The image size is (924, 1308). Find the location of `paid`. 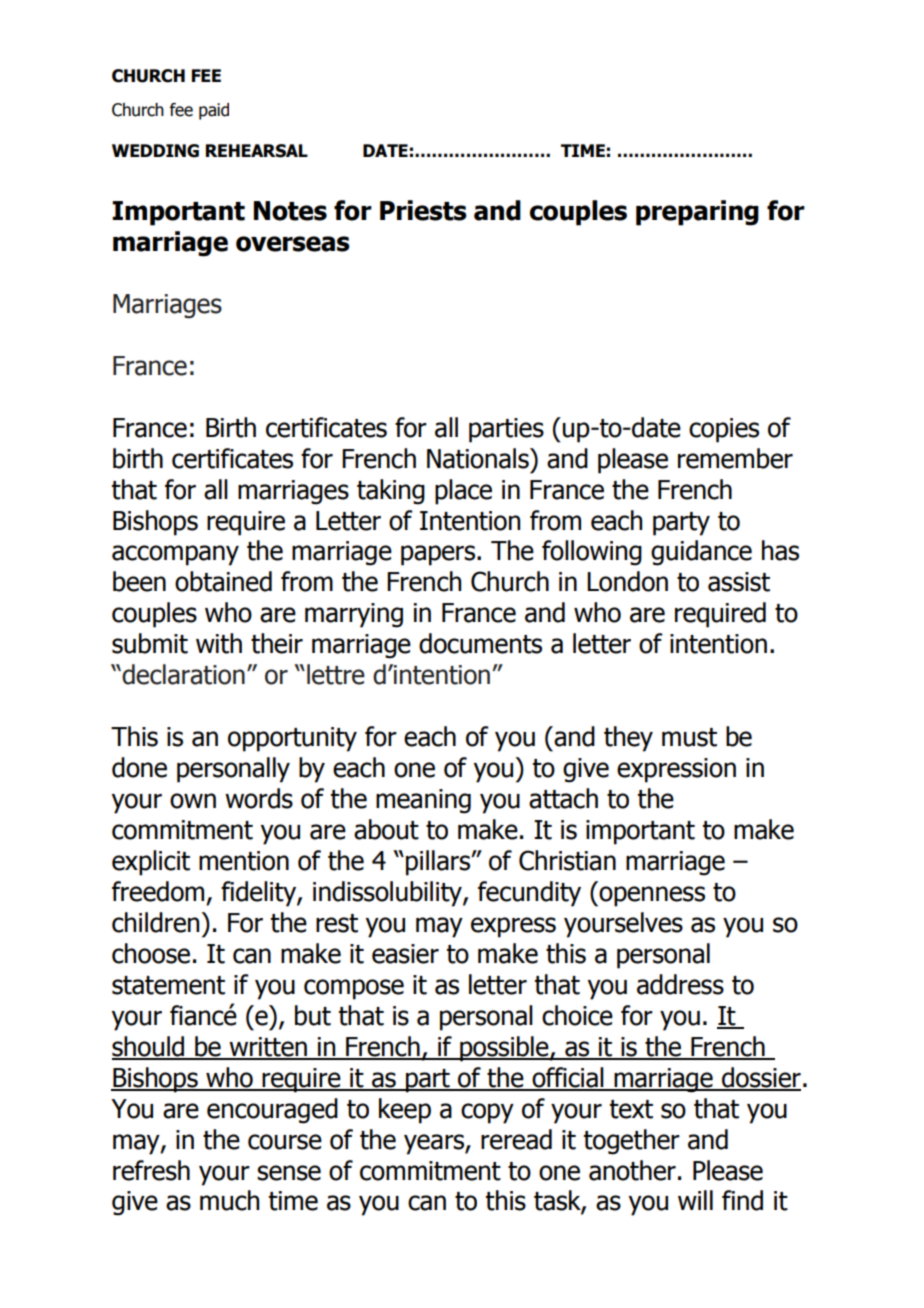

paid is located at coordinates (214, 111).
